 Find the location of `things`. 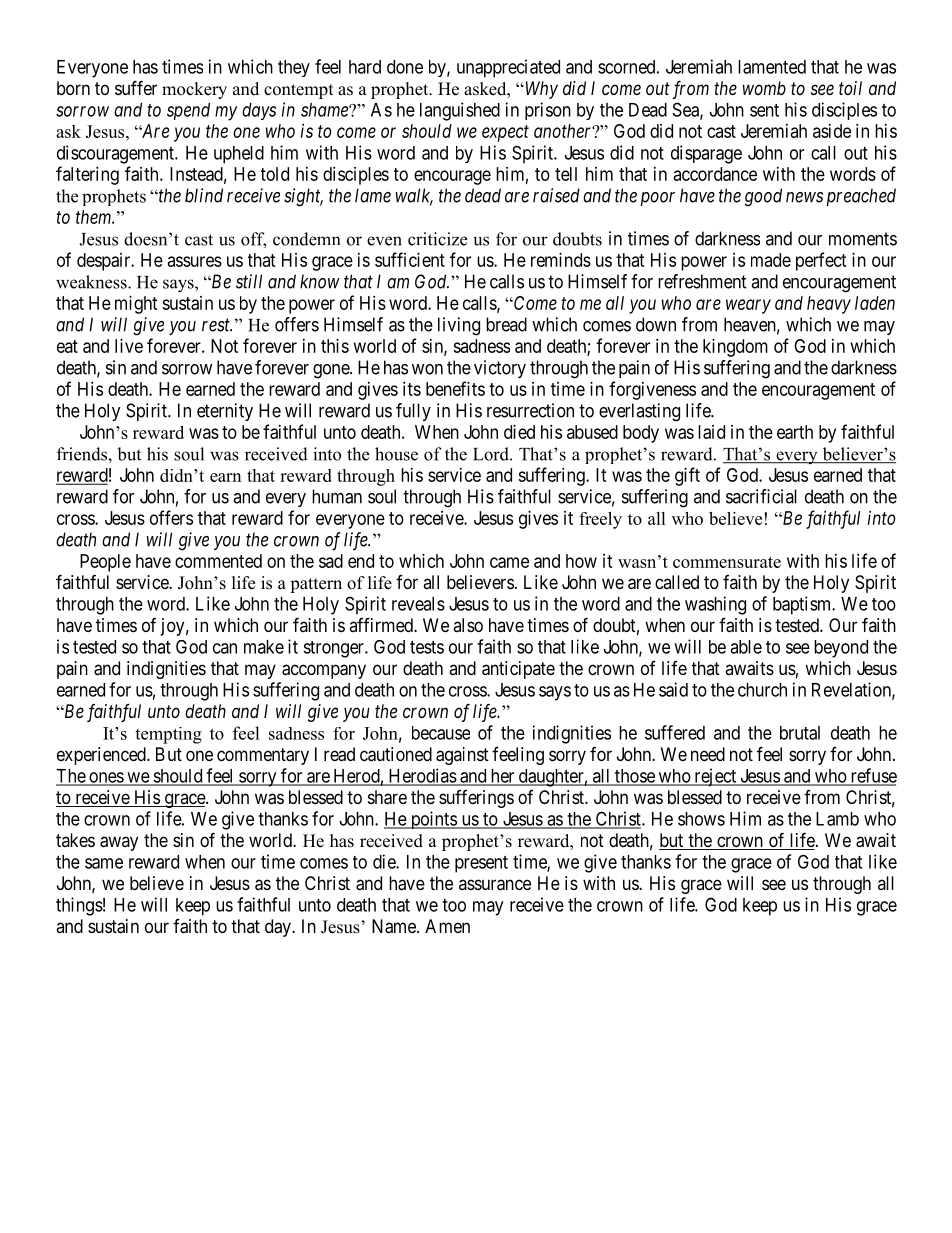

things is located at coordinates (79, 906).
